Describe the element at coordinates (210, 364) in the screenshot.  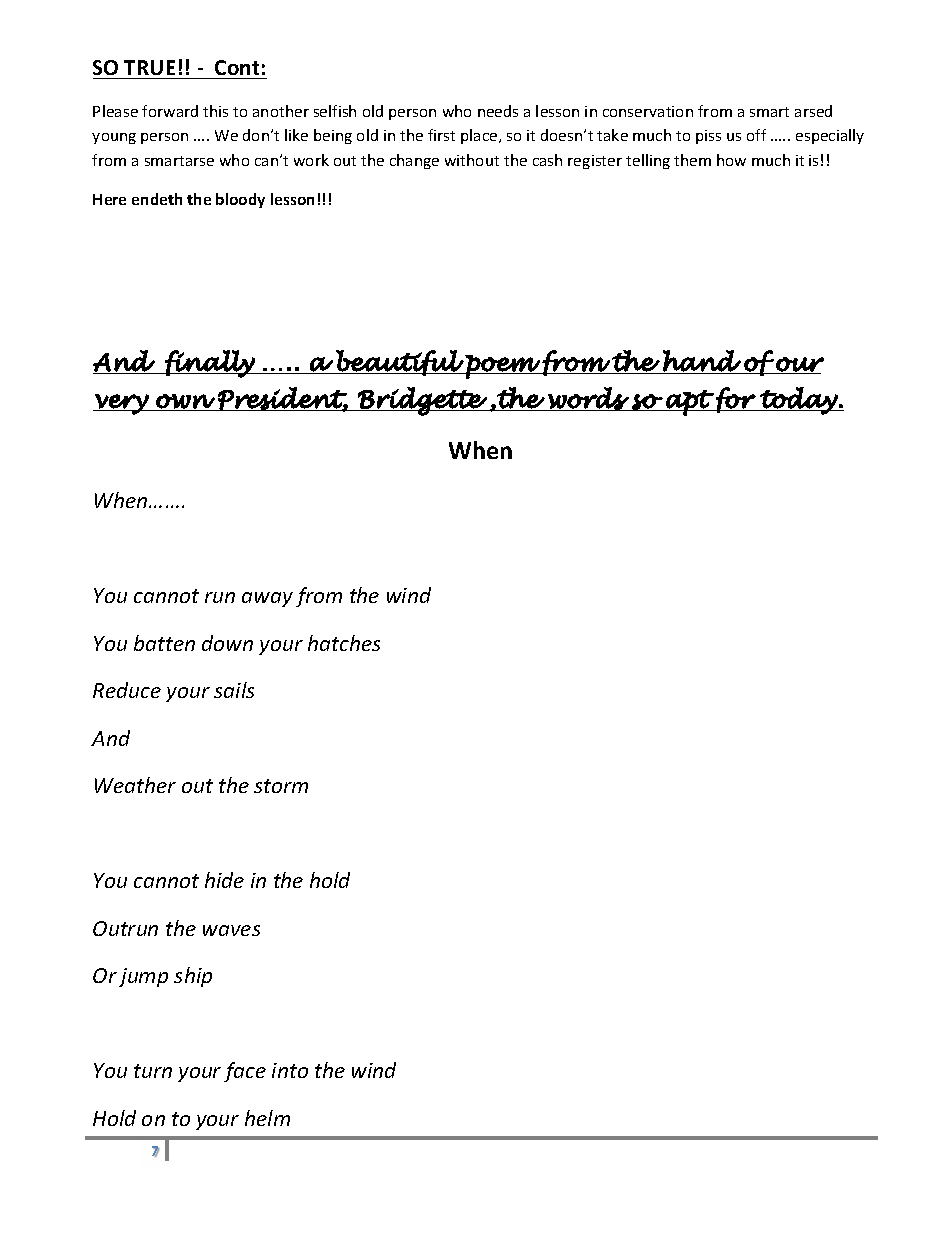
I see `finally` at that location.
